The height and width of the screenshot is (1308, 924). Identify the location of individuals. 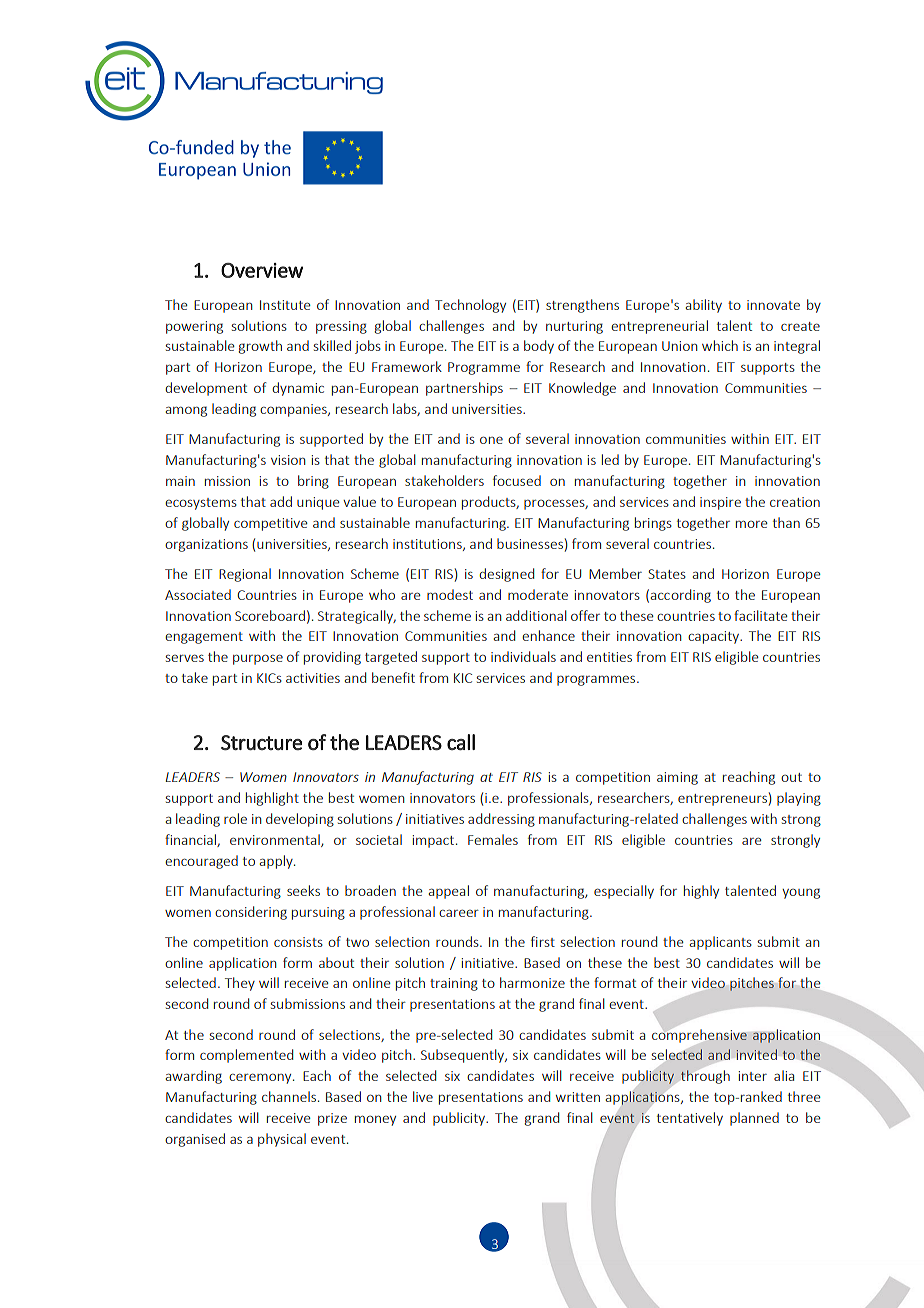
(523, 656).
